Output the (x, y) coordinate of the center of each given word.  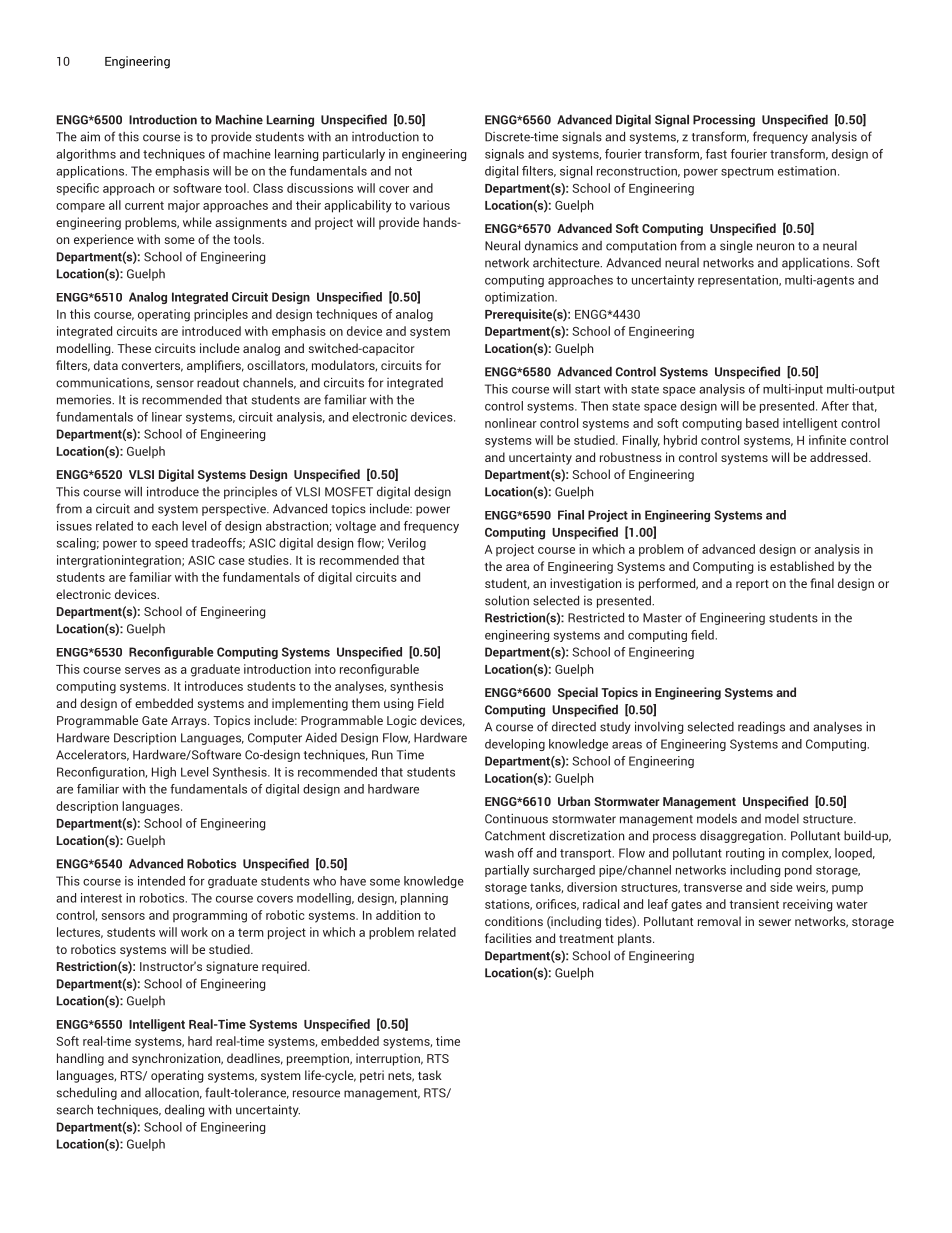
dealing (184, 1111)
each (165, 526)
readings (761, 727)
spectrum (747, 172)
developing (515, 745)
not (403, 171)
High (164, 773)
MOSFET (349, 492)
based (762, 423)
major (184, 206)
